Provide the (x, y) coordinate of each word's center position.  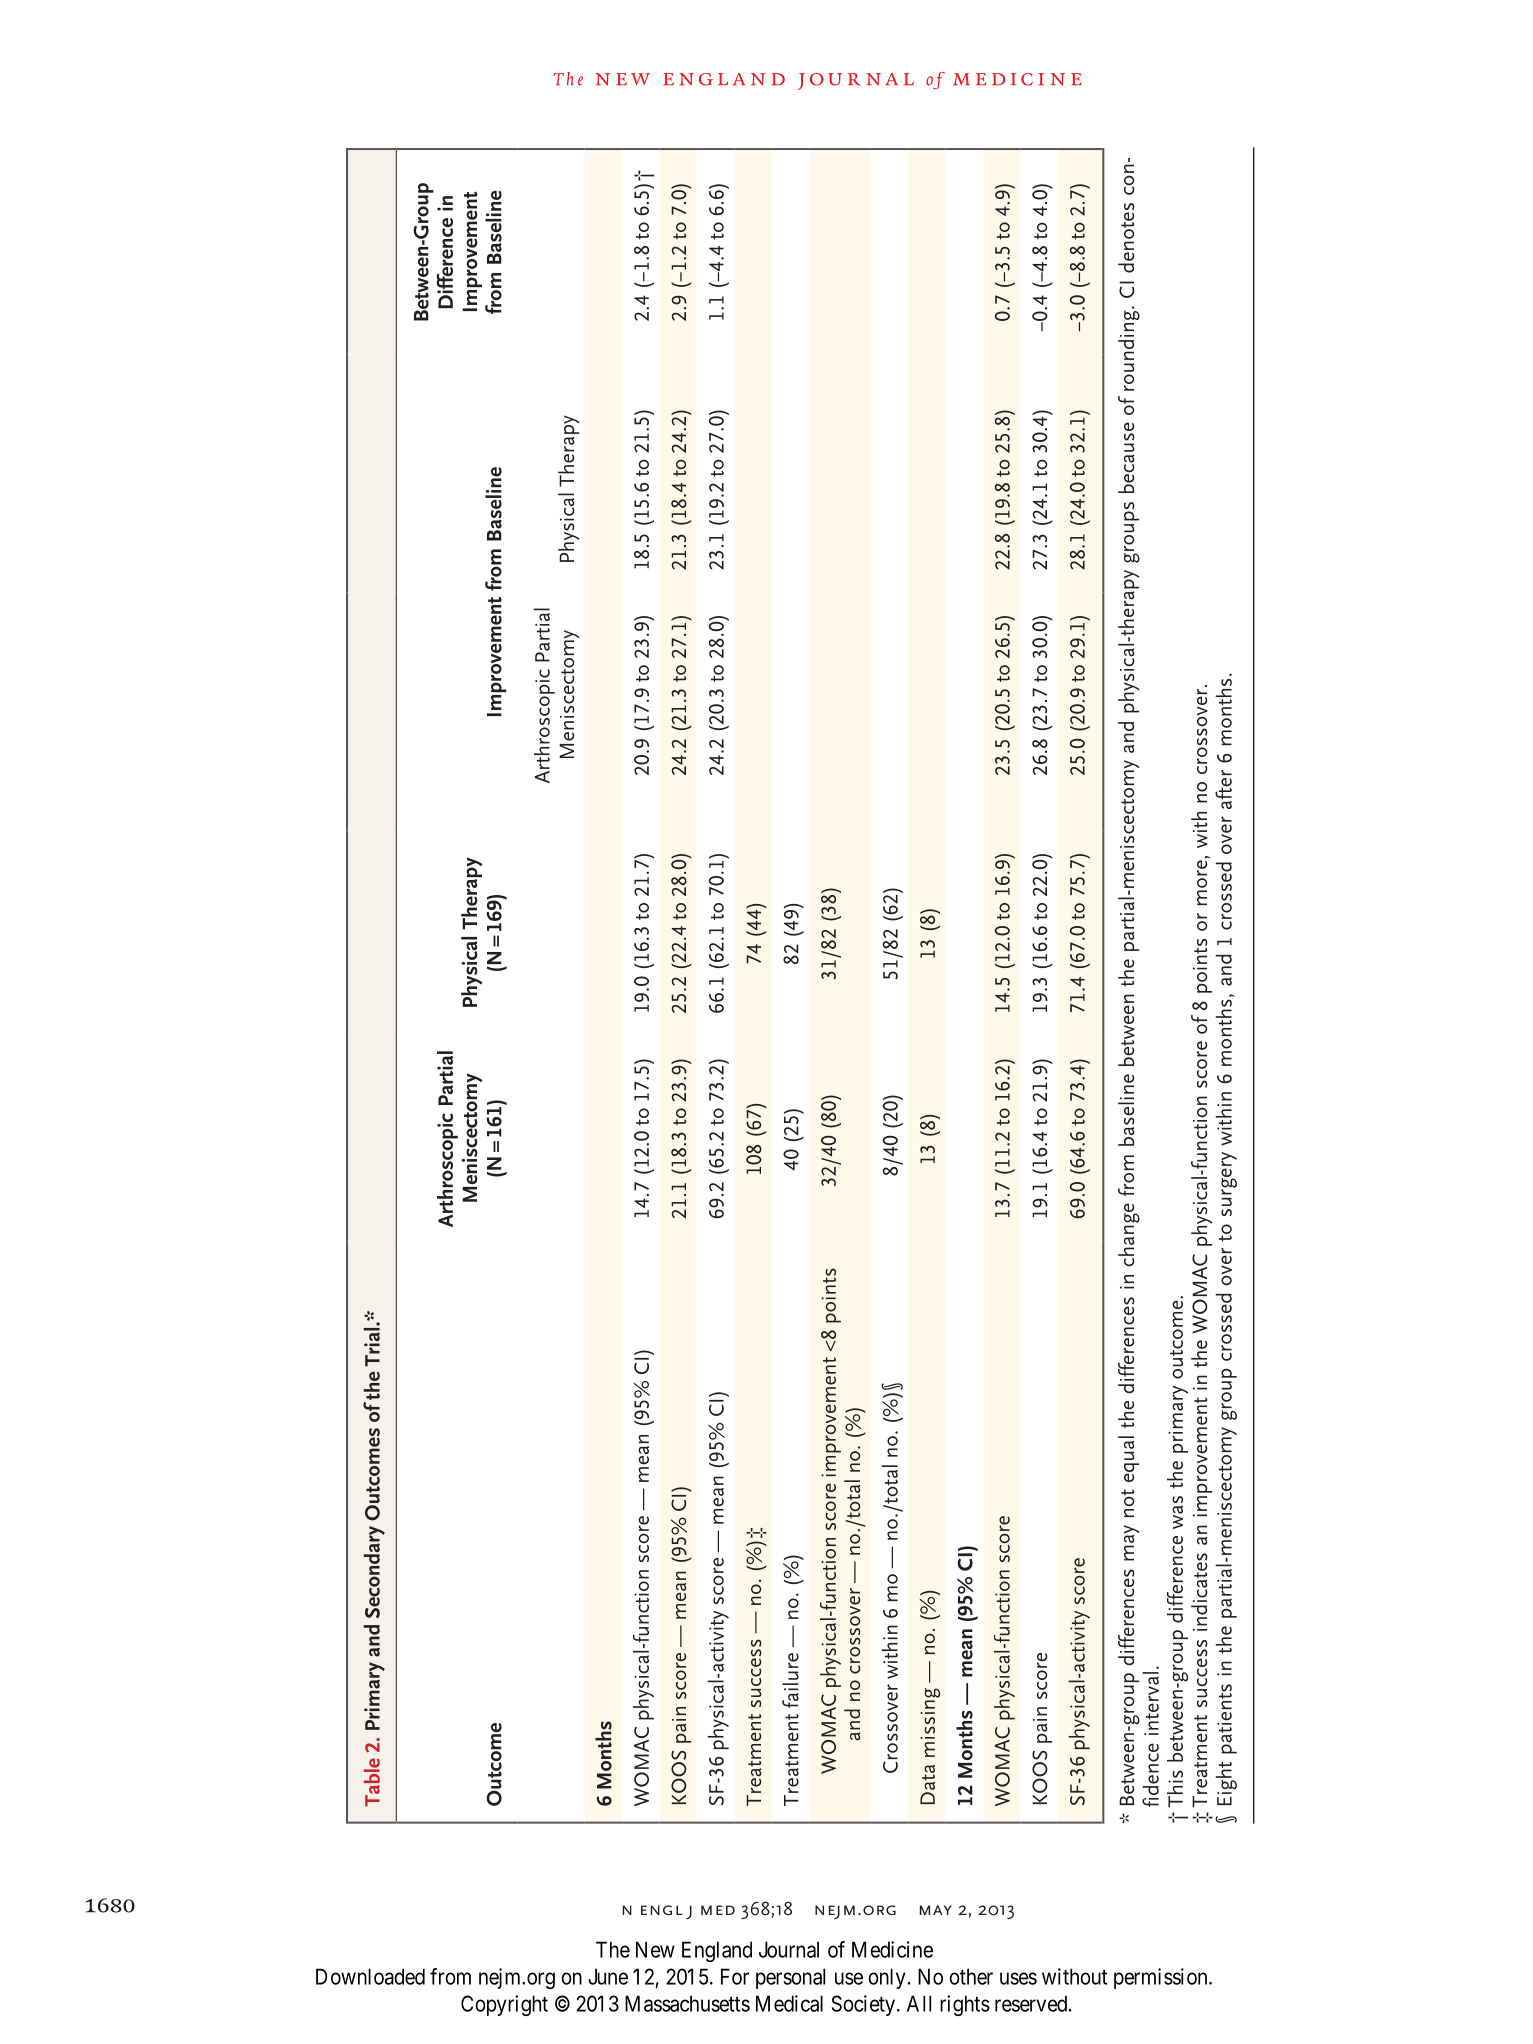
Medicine (892, 1949)
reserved (1032, 2003)
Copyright (504, 2005)
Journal (789, 1949)
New (655, 1949)
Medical (789, 2003)
